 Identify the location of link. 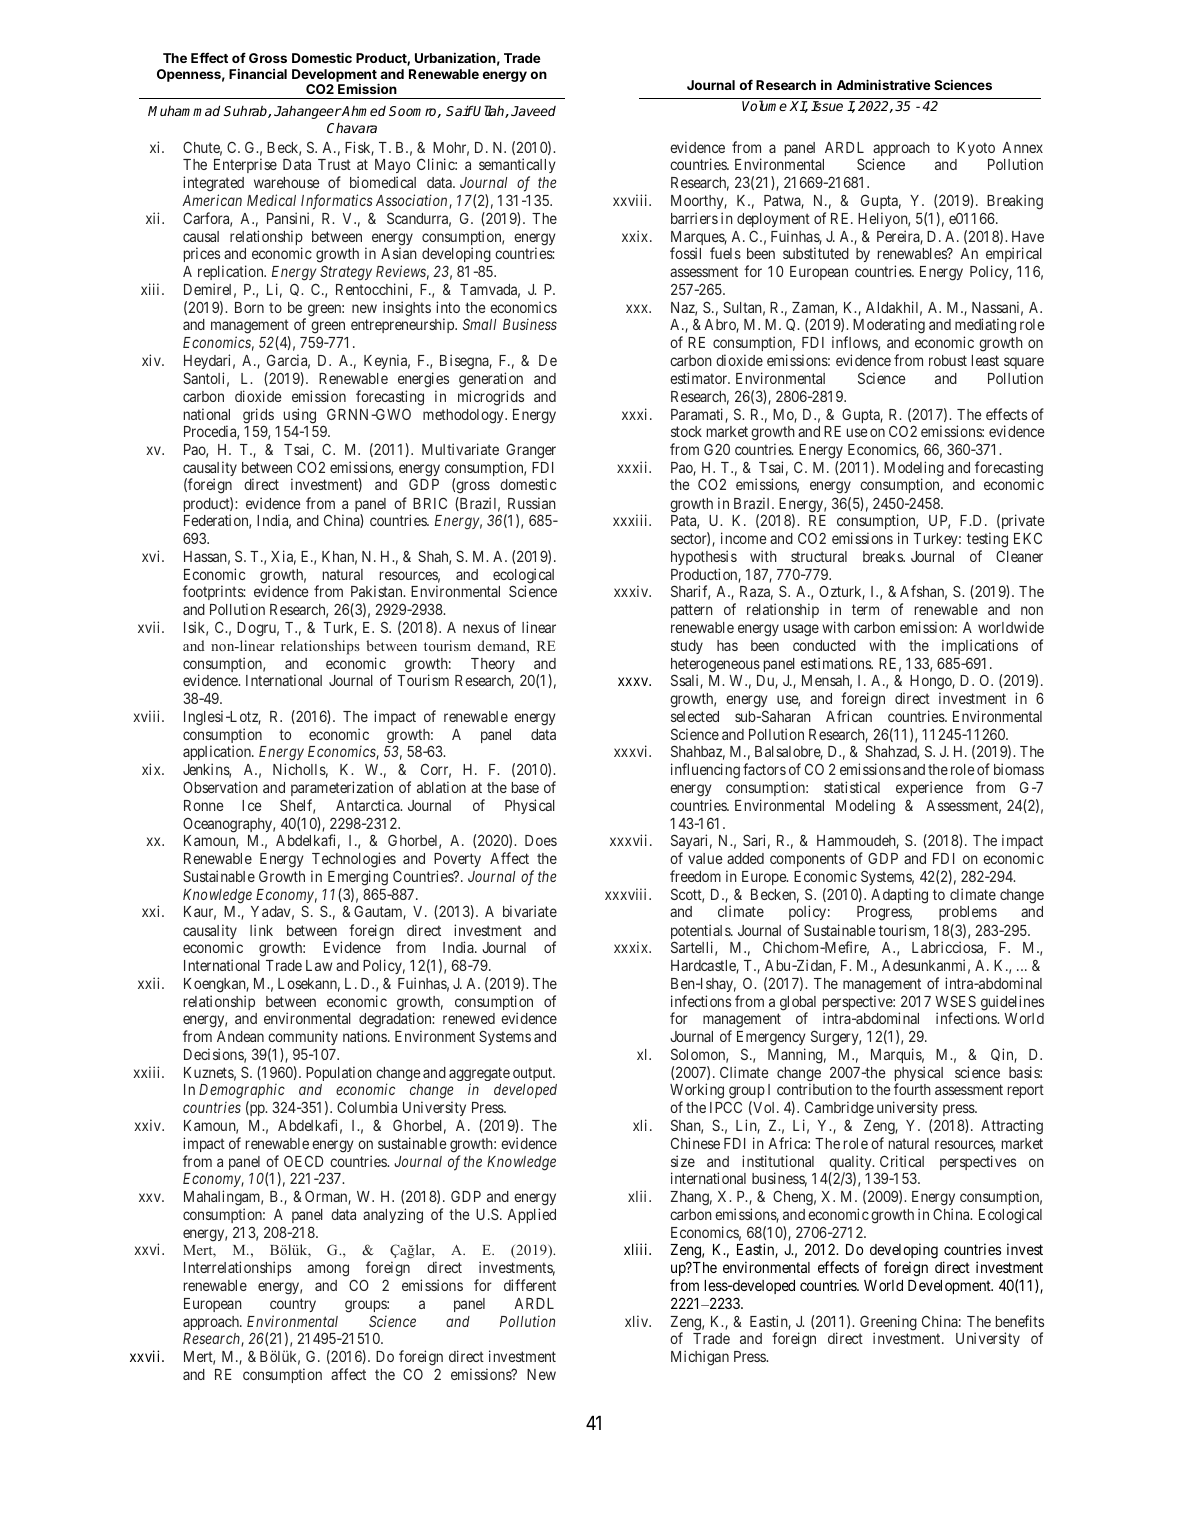
(261, 930).
